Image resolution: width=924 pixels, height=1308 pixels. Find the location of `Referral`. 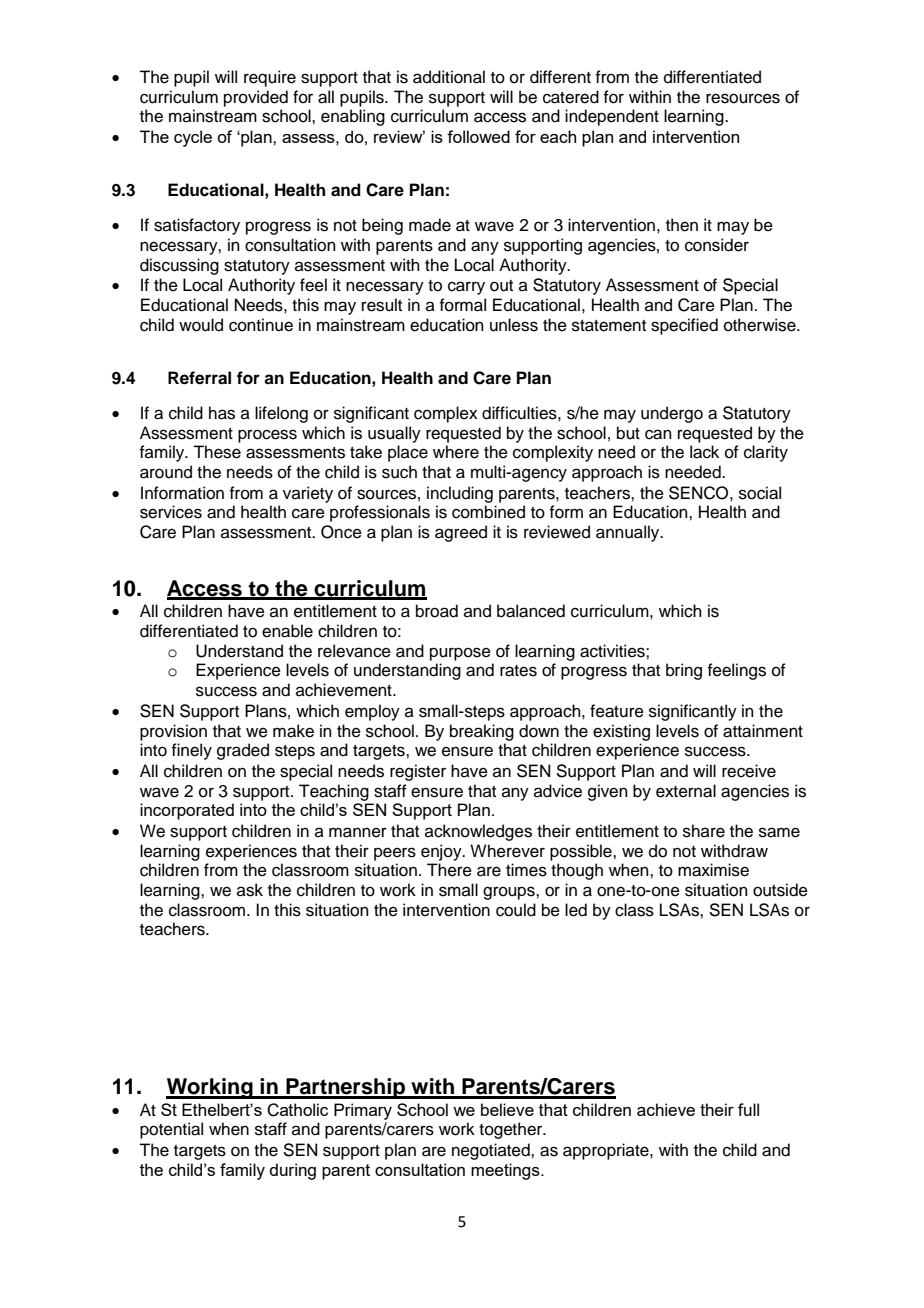

Referral is located at coordinates (199, 378).
